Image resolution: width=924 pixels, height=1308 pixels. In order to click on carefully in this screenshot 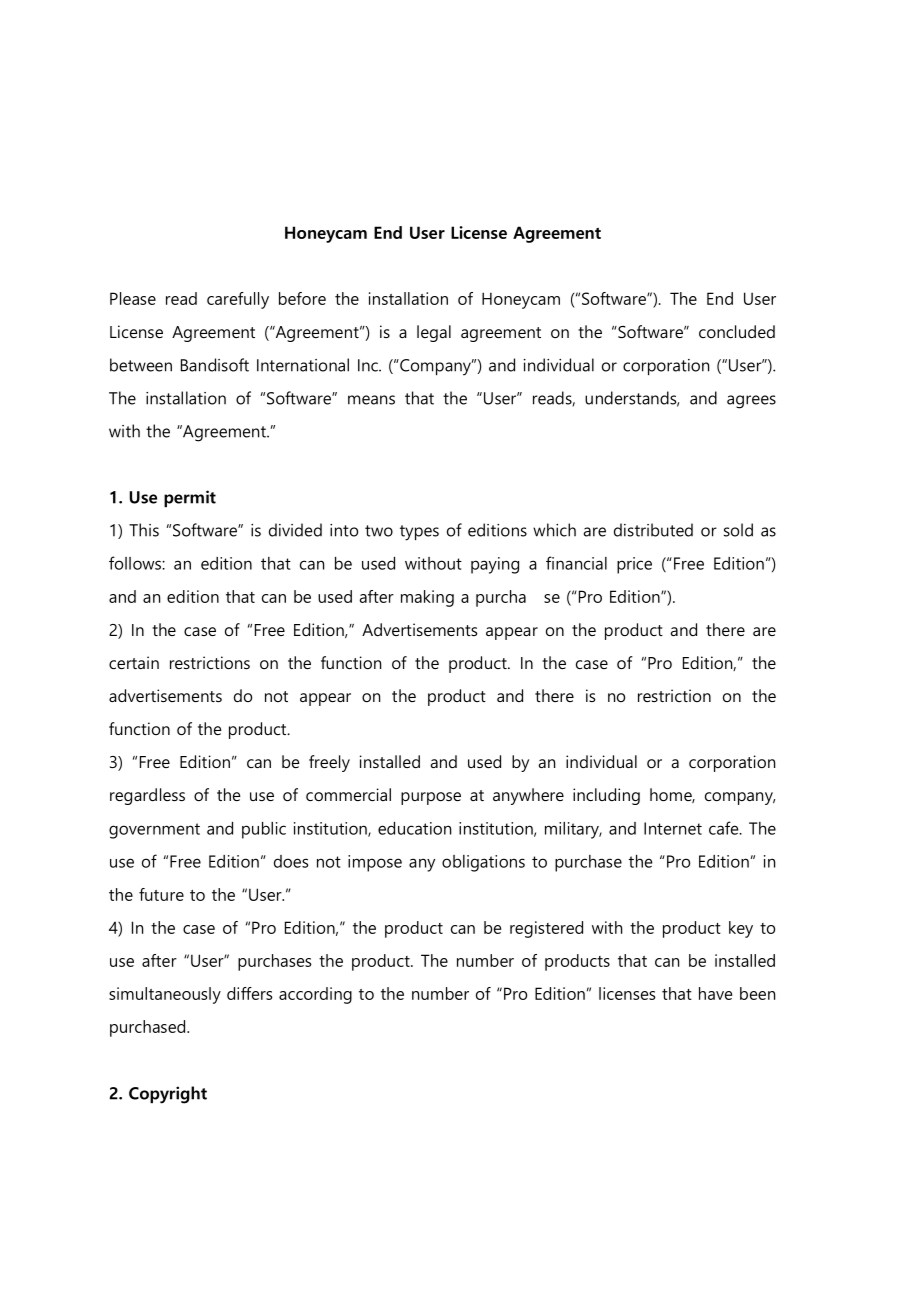, I will do `click(238, 300)`.
